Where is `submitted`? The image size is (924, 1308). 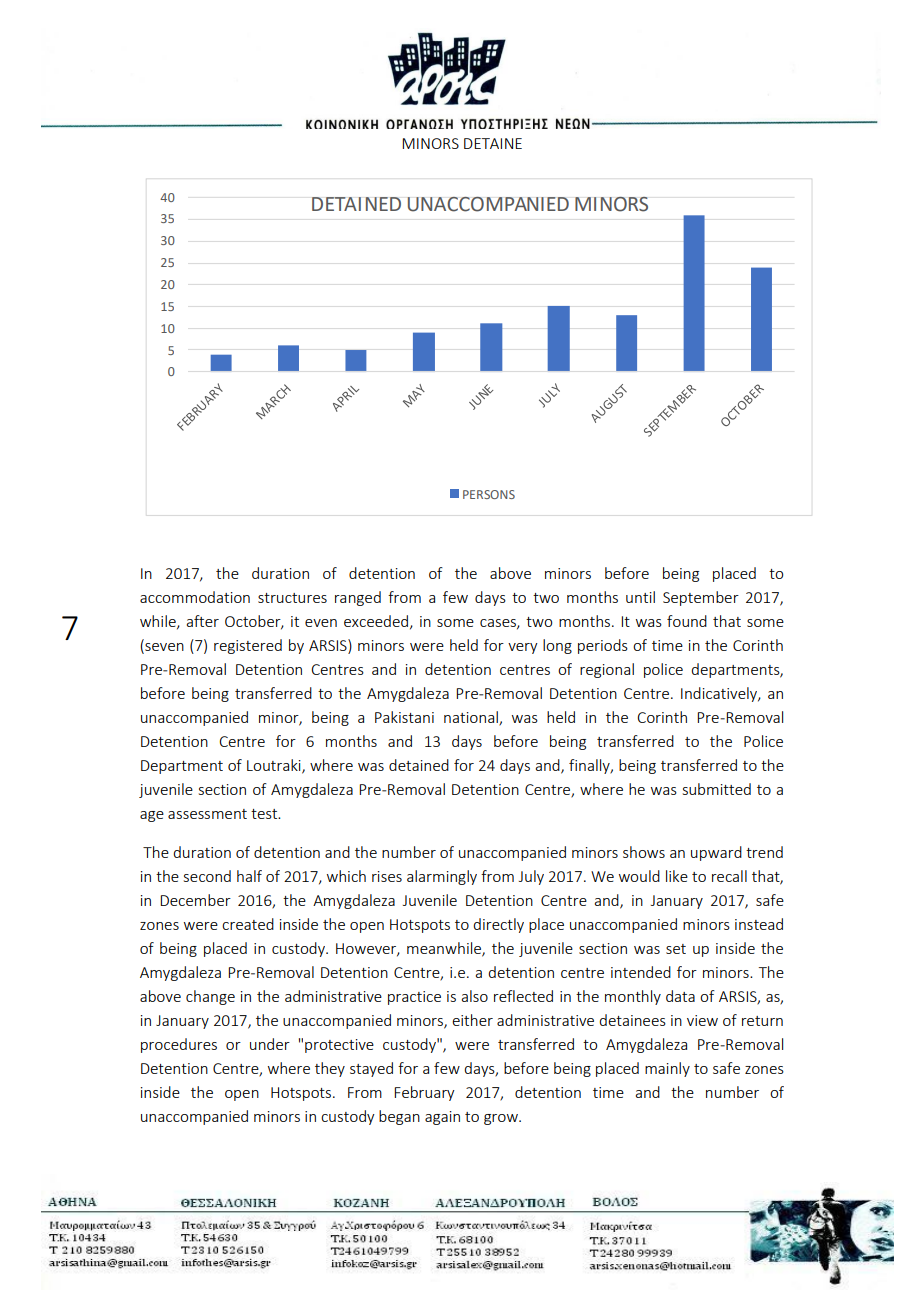 submitted is located at coordinates (717, 789).
